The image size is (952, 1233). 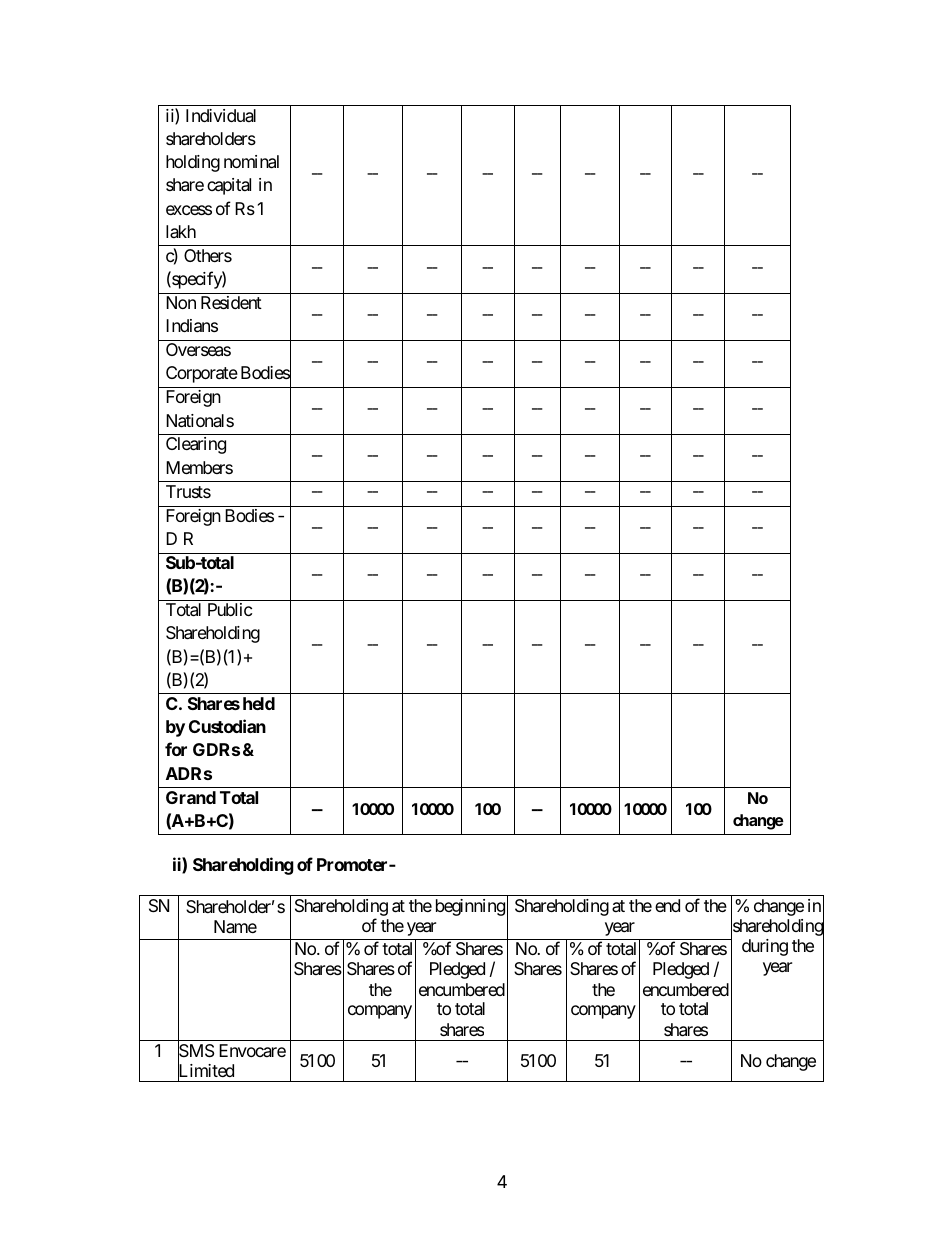 What do you see at coordinates (230, 609) in the screenshot?
I see `Public` at bounding box center [230, 609].
